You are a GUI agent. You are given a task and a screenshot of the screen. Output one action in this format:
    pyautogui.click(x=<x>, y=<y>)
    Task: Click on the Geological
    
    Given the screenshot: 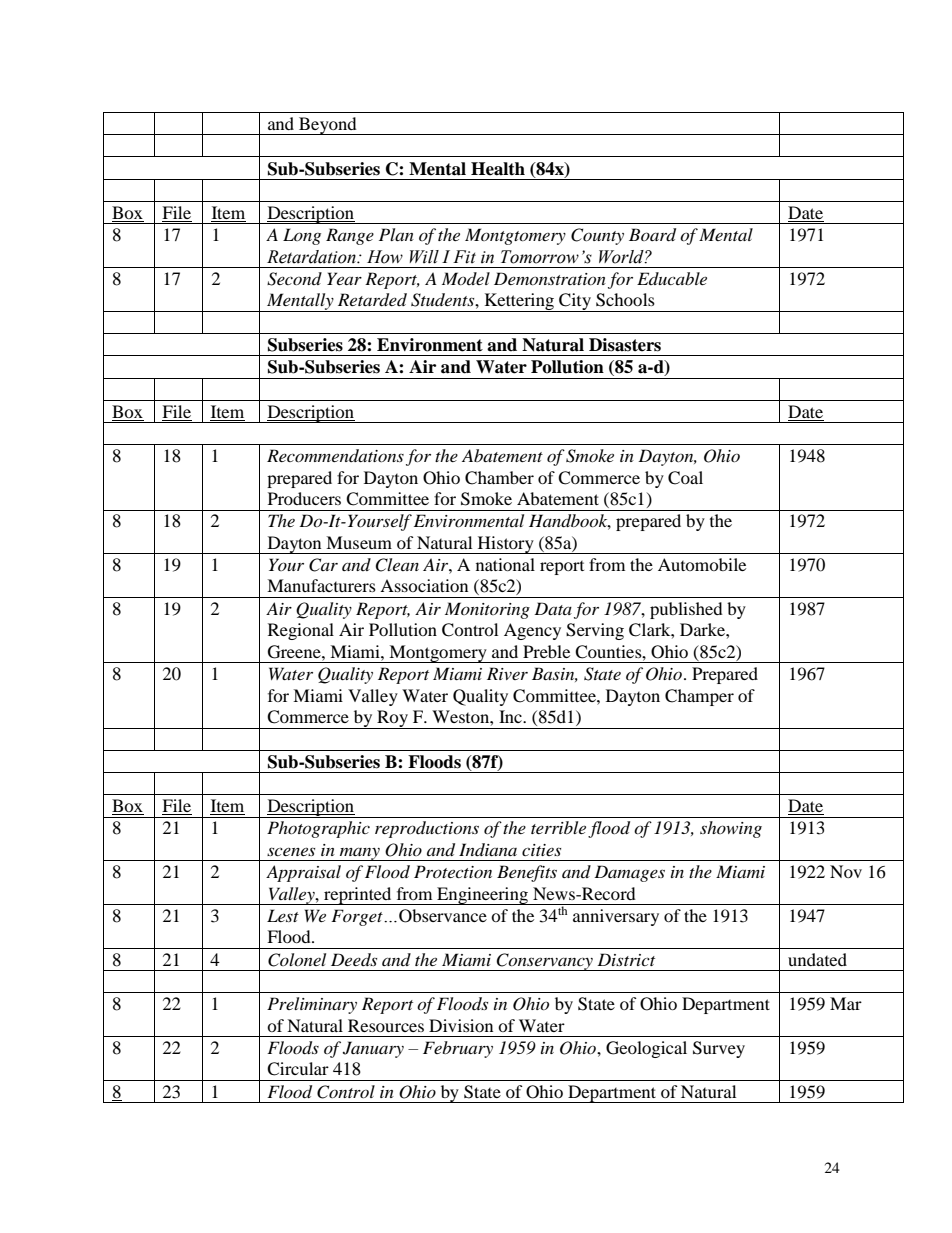 What is the action you would take?
    pyautogui.click(x=646, y=1049)
